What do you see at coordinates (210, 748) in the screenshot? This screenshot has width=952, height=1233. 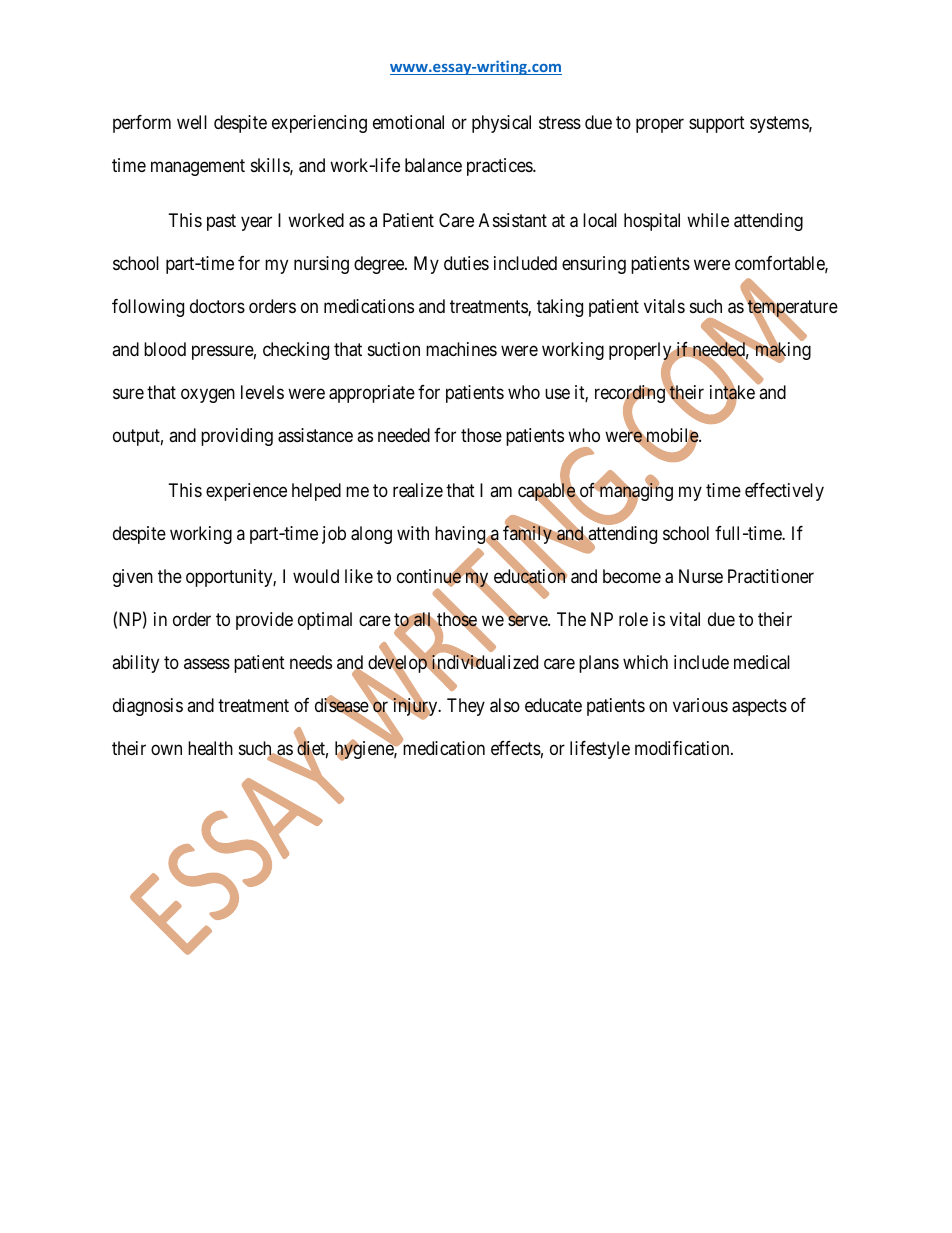 I see `health` at bounding box center [210, 748].
